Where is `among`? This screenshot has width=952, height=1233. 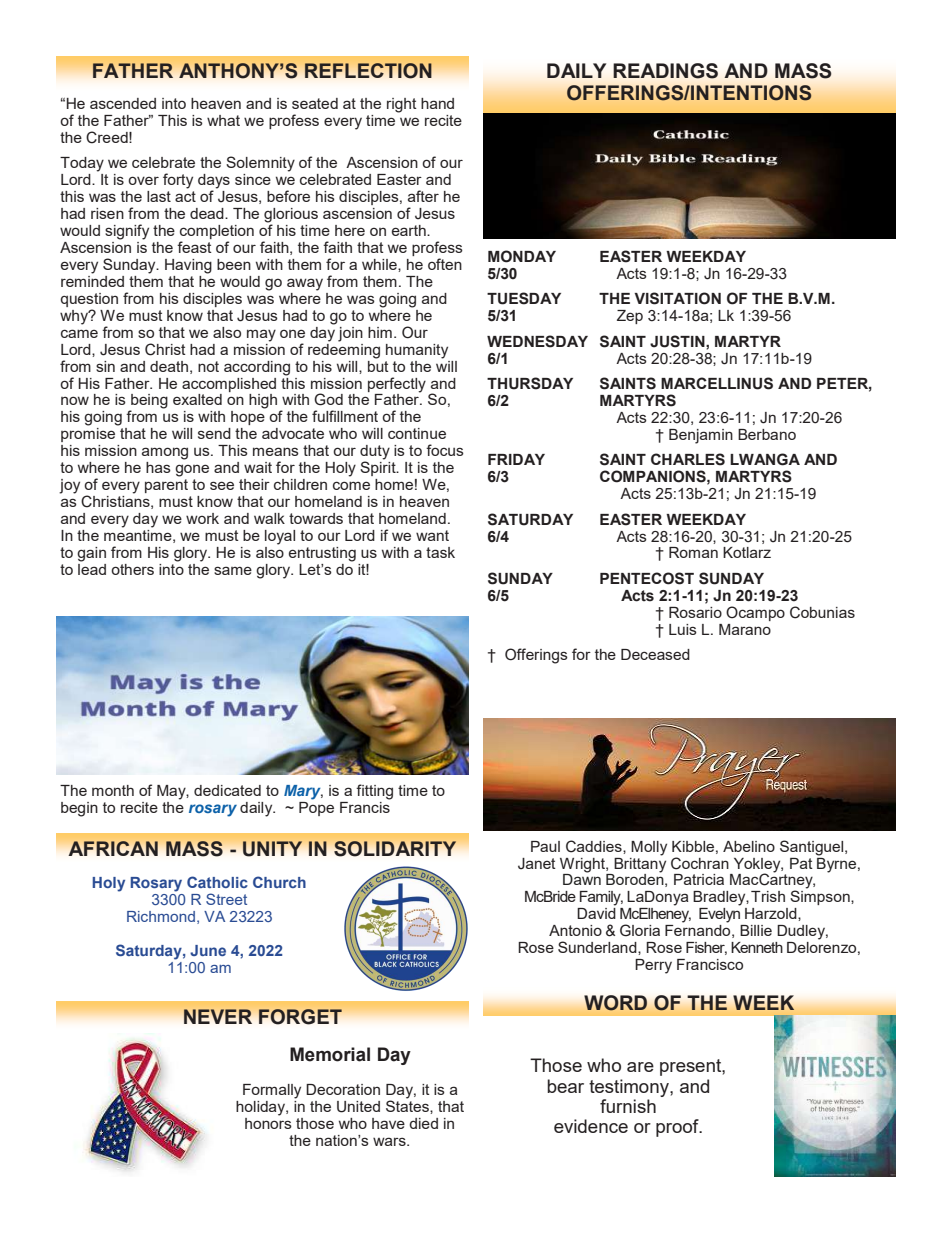
among is located at coordinates (165, 453).
